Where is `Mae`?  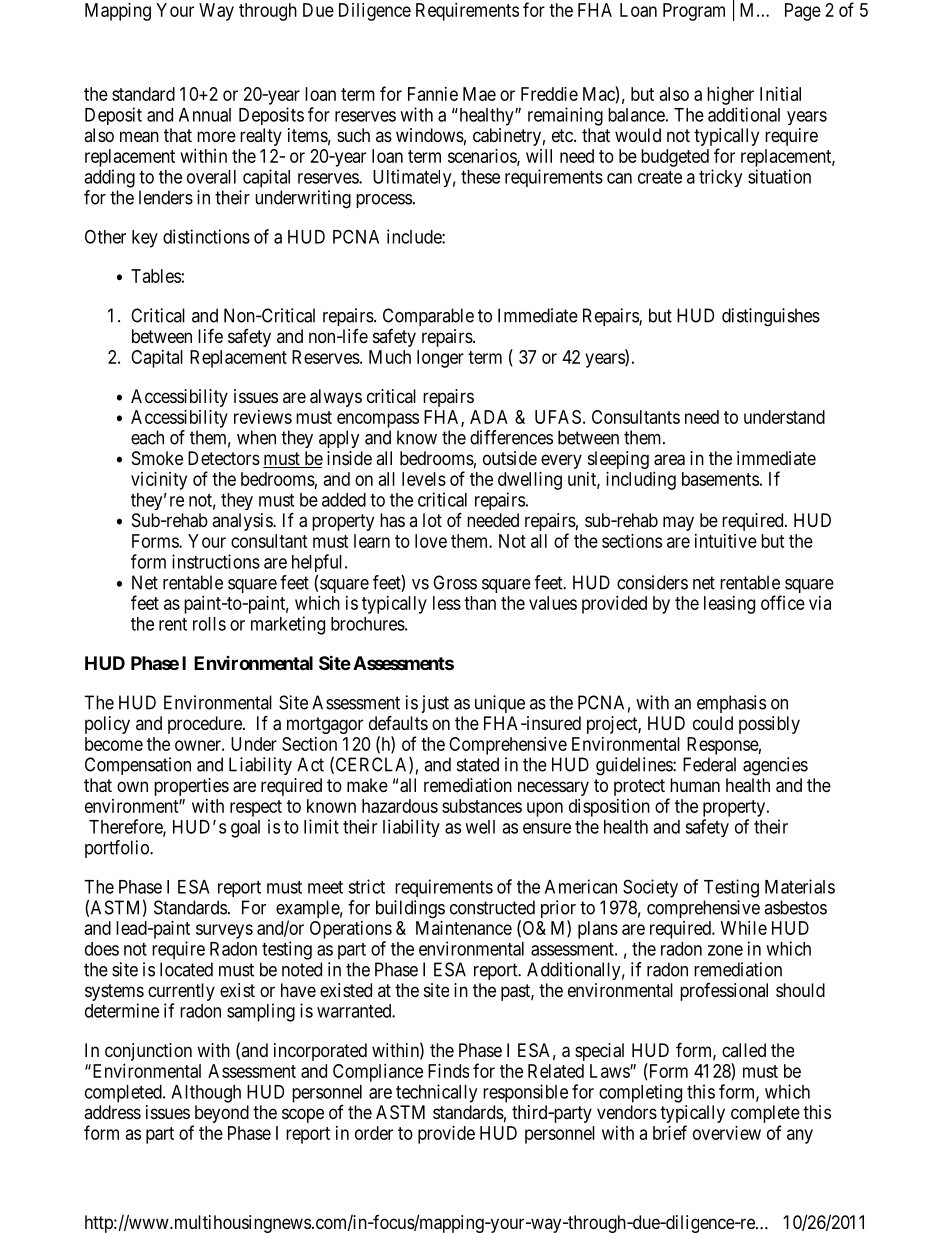
Mae is located at coordinates (479, 94).
